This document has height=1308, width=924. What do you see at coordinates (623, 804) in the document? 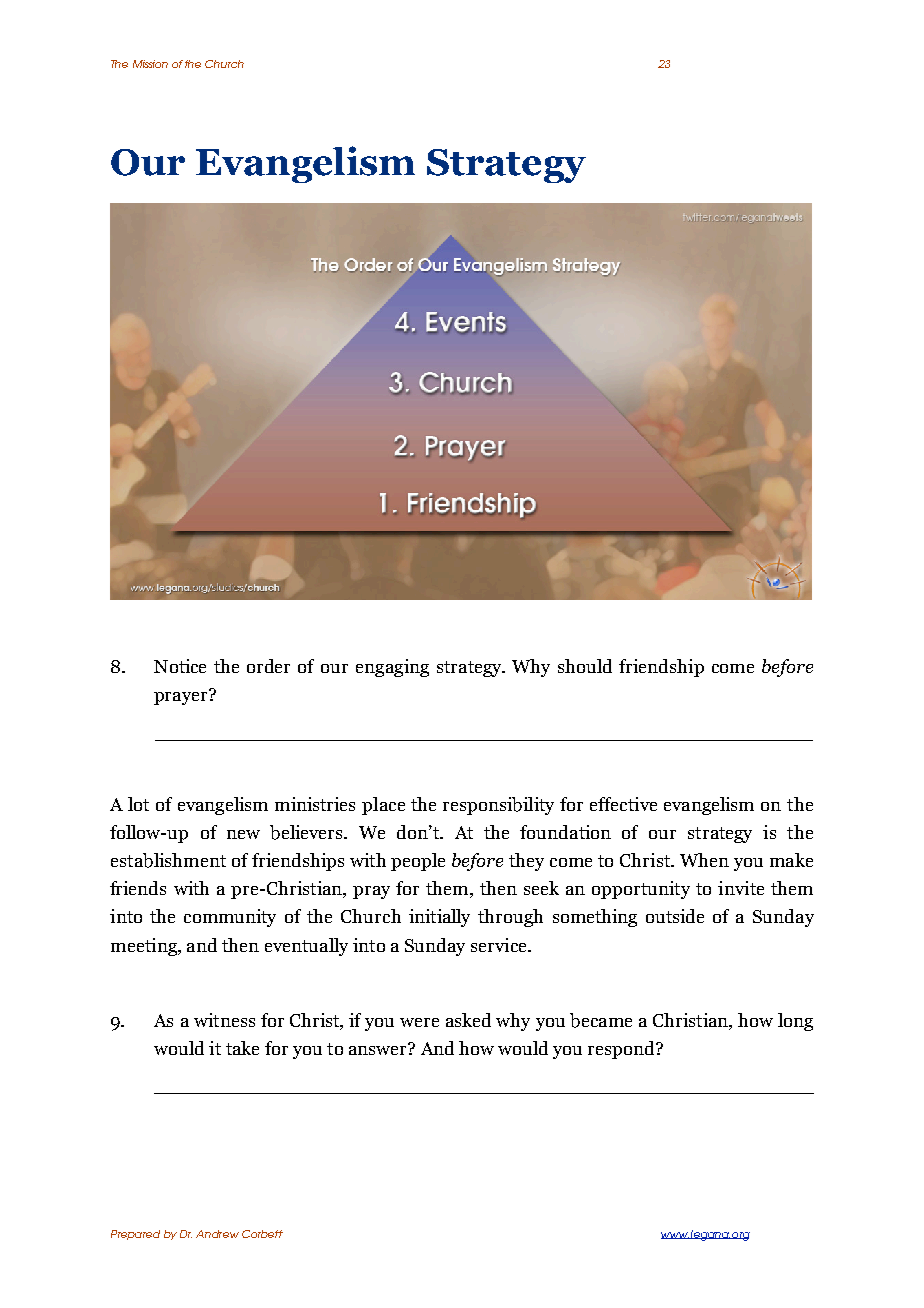
I see `effective` at bounding box center [623, 804].
